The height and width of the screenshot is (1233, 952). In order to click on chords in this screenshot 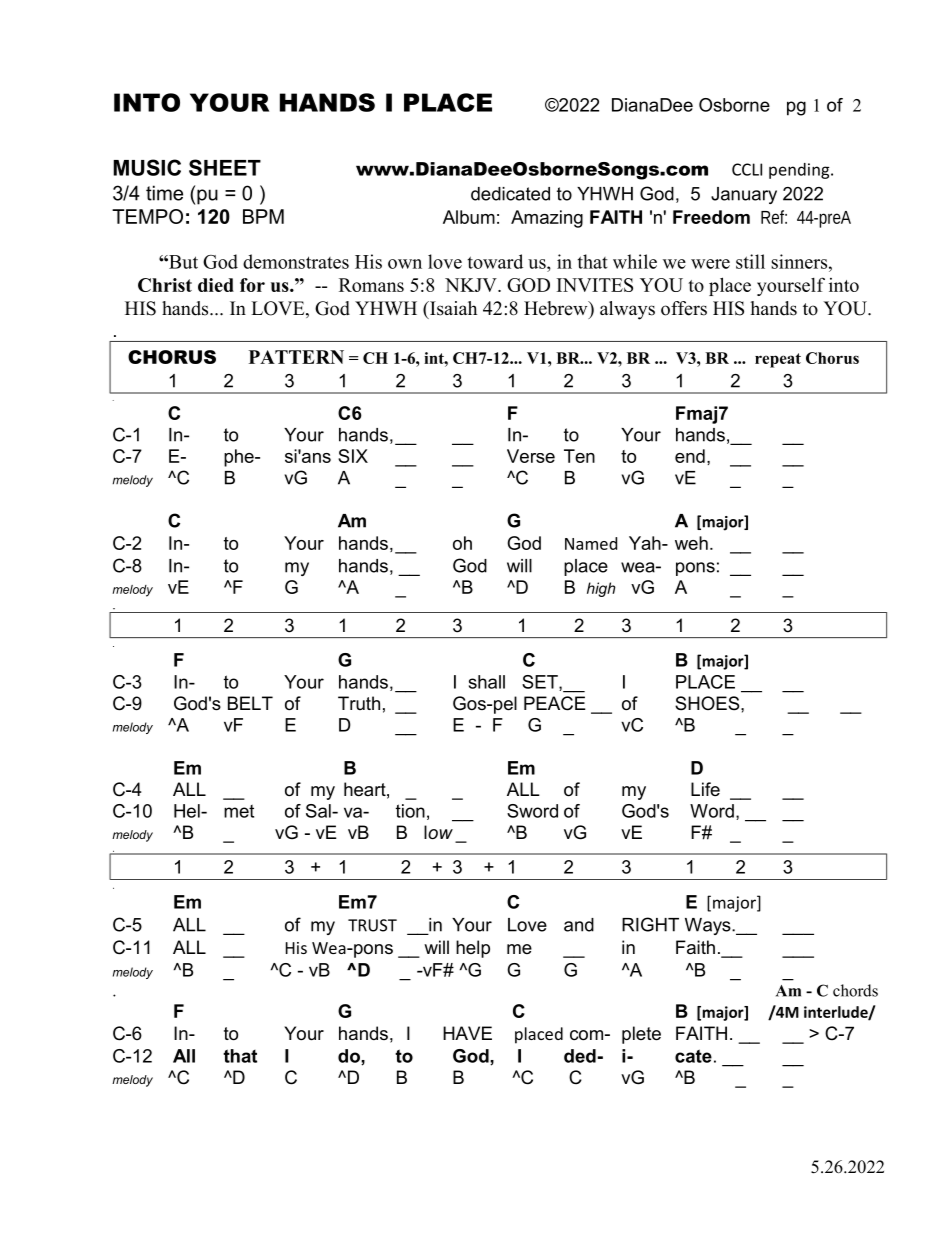, I will do `click(855, 990)`.
